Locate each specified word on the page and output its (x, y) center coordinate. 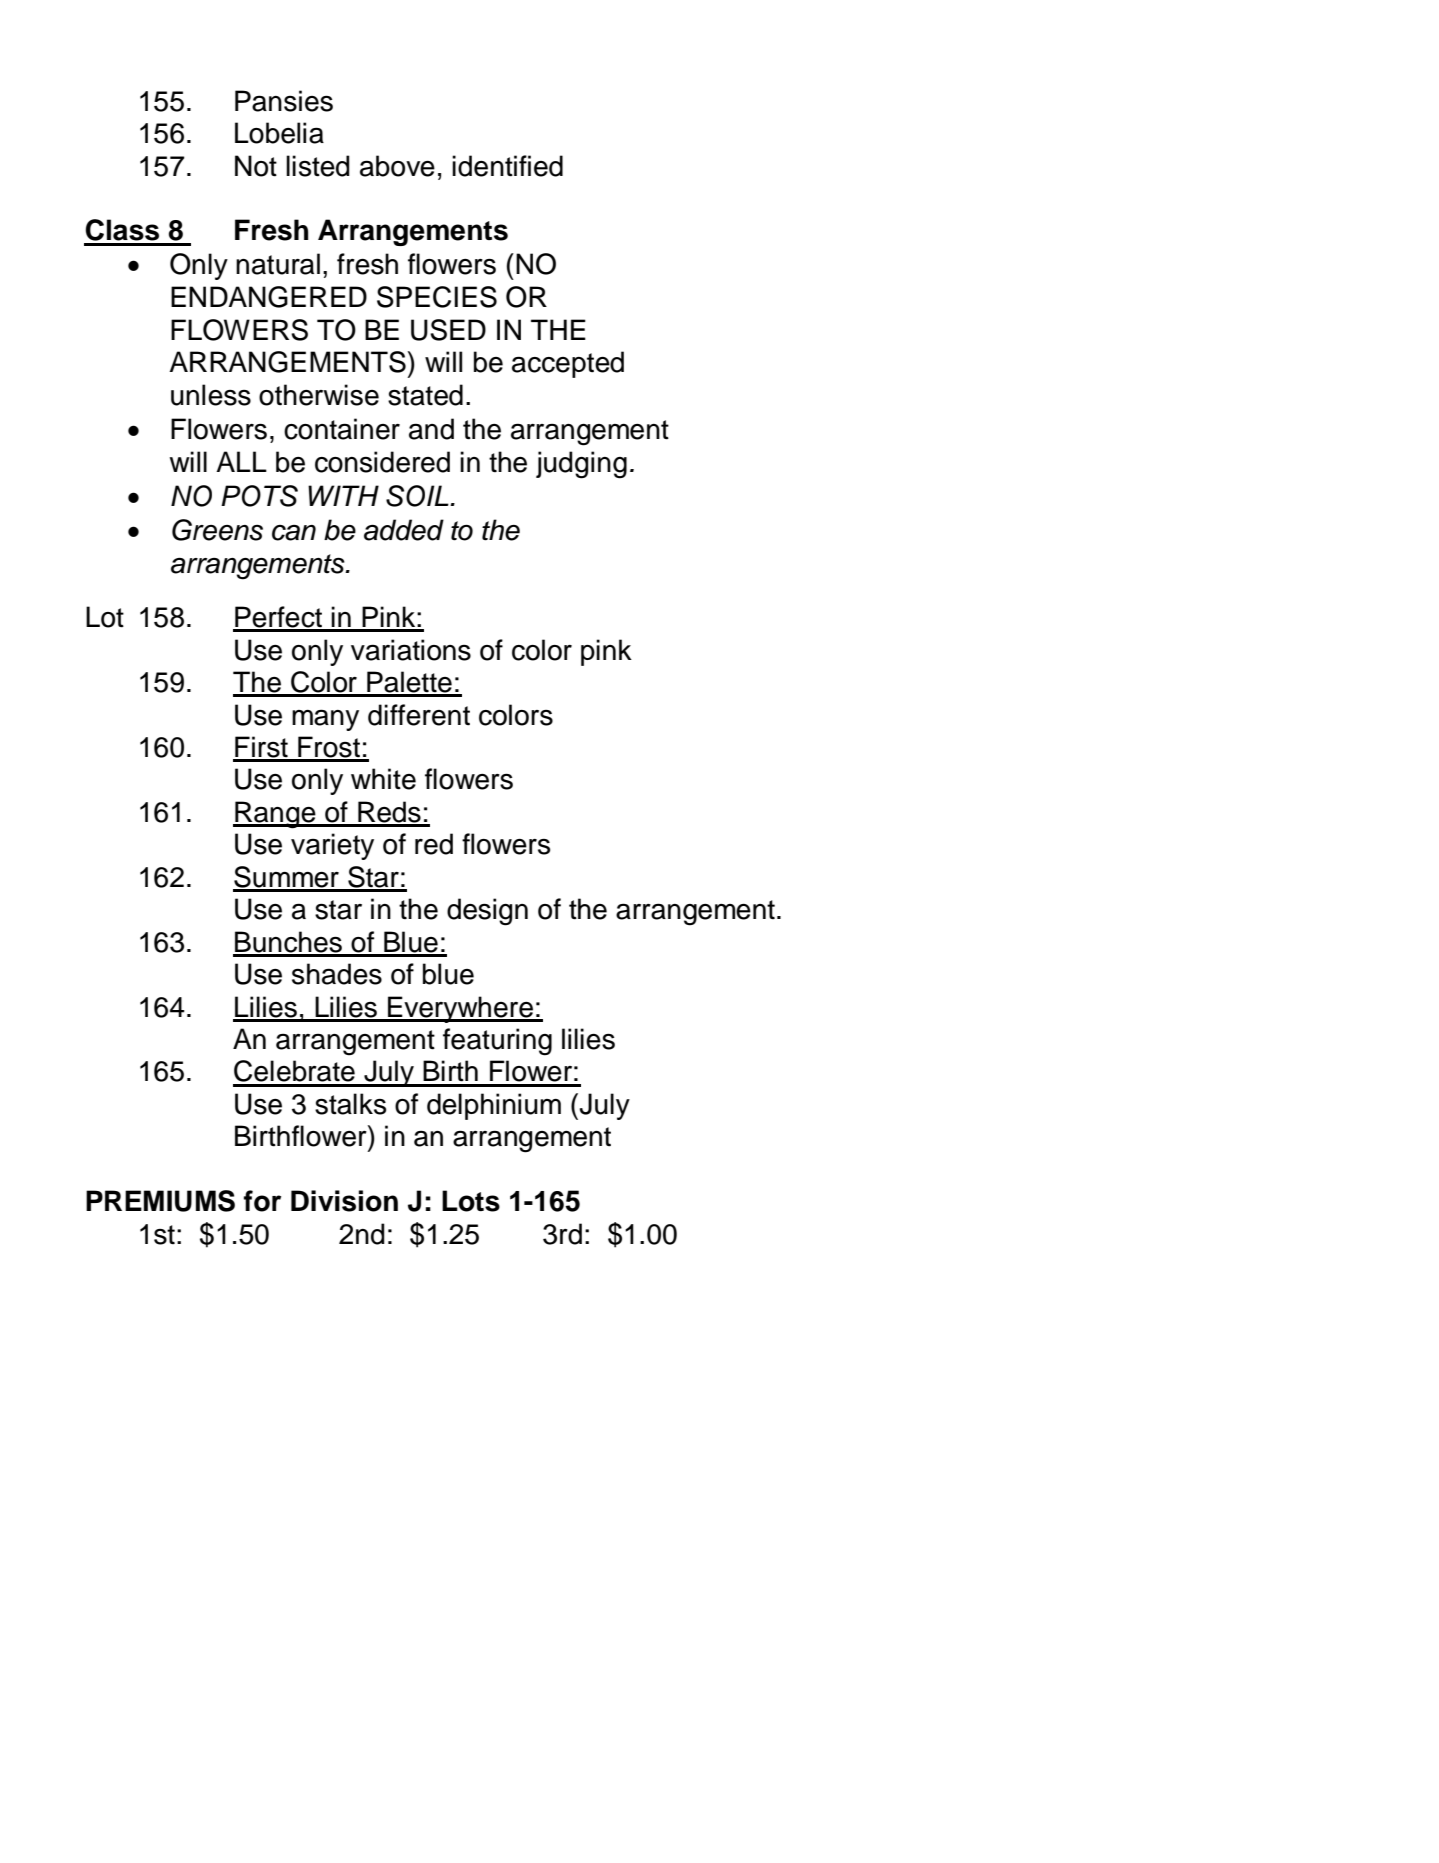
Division (344, 1201)
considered (382, 462)
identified (507, 166)
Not (256, 166)
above (397, 166)
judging (581, 465)
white (383, 779)
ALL (241, 461)
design (487, 912)
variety (332, 846)
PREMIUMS (160, 1201)
